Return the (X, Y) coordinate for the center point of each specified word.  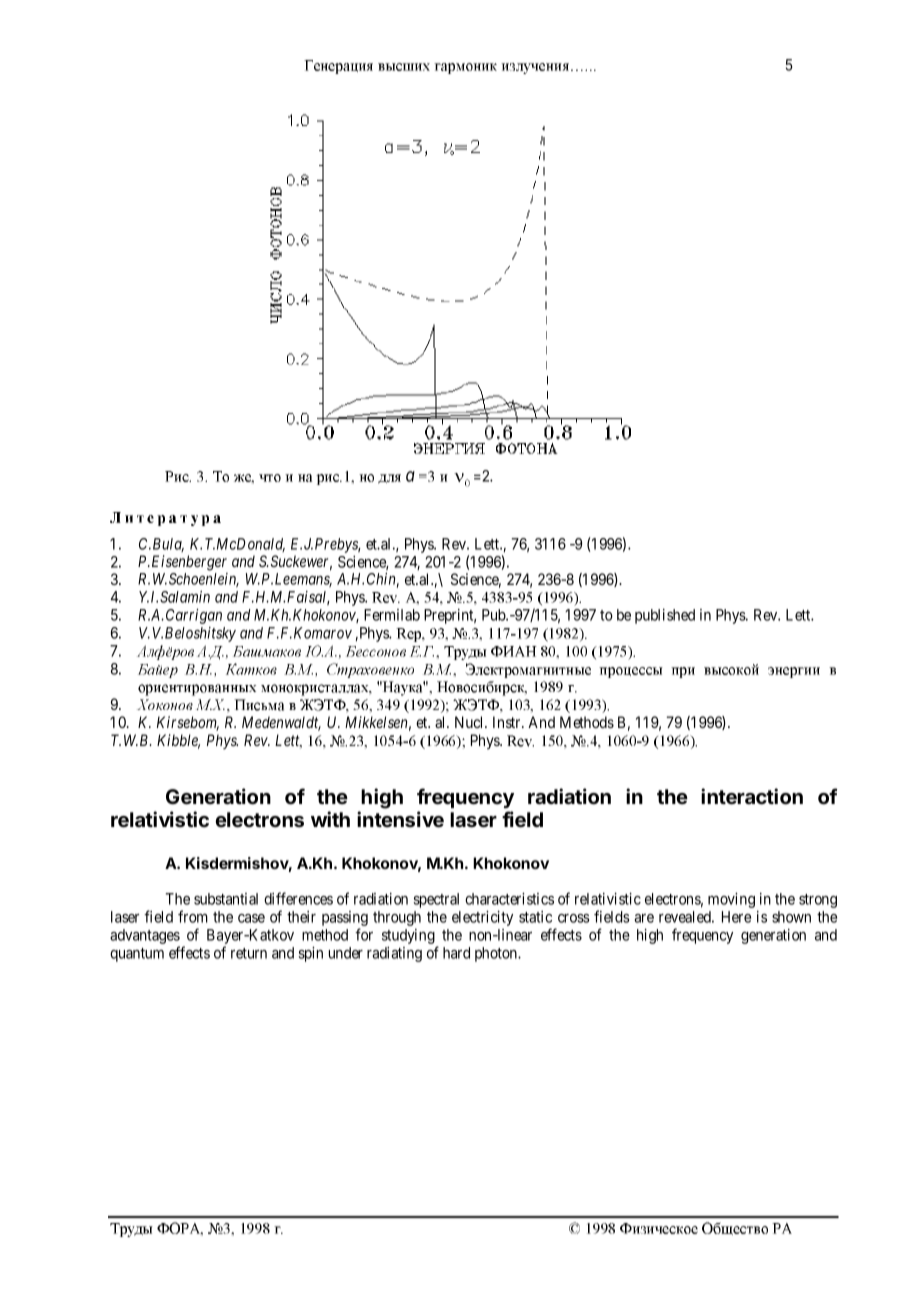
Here (736, 917)
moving (731, 900)
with (330, 819)
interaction (752, 796)
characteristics (509, 898)
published (665, 616)
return (249, 953)
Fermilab (392, 615)
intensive (400, 819)
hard (456, 953)
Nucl (470, 722)
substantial (226, 899)
